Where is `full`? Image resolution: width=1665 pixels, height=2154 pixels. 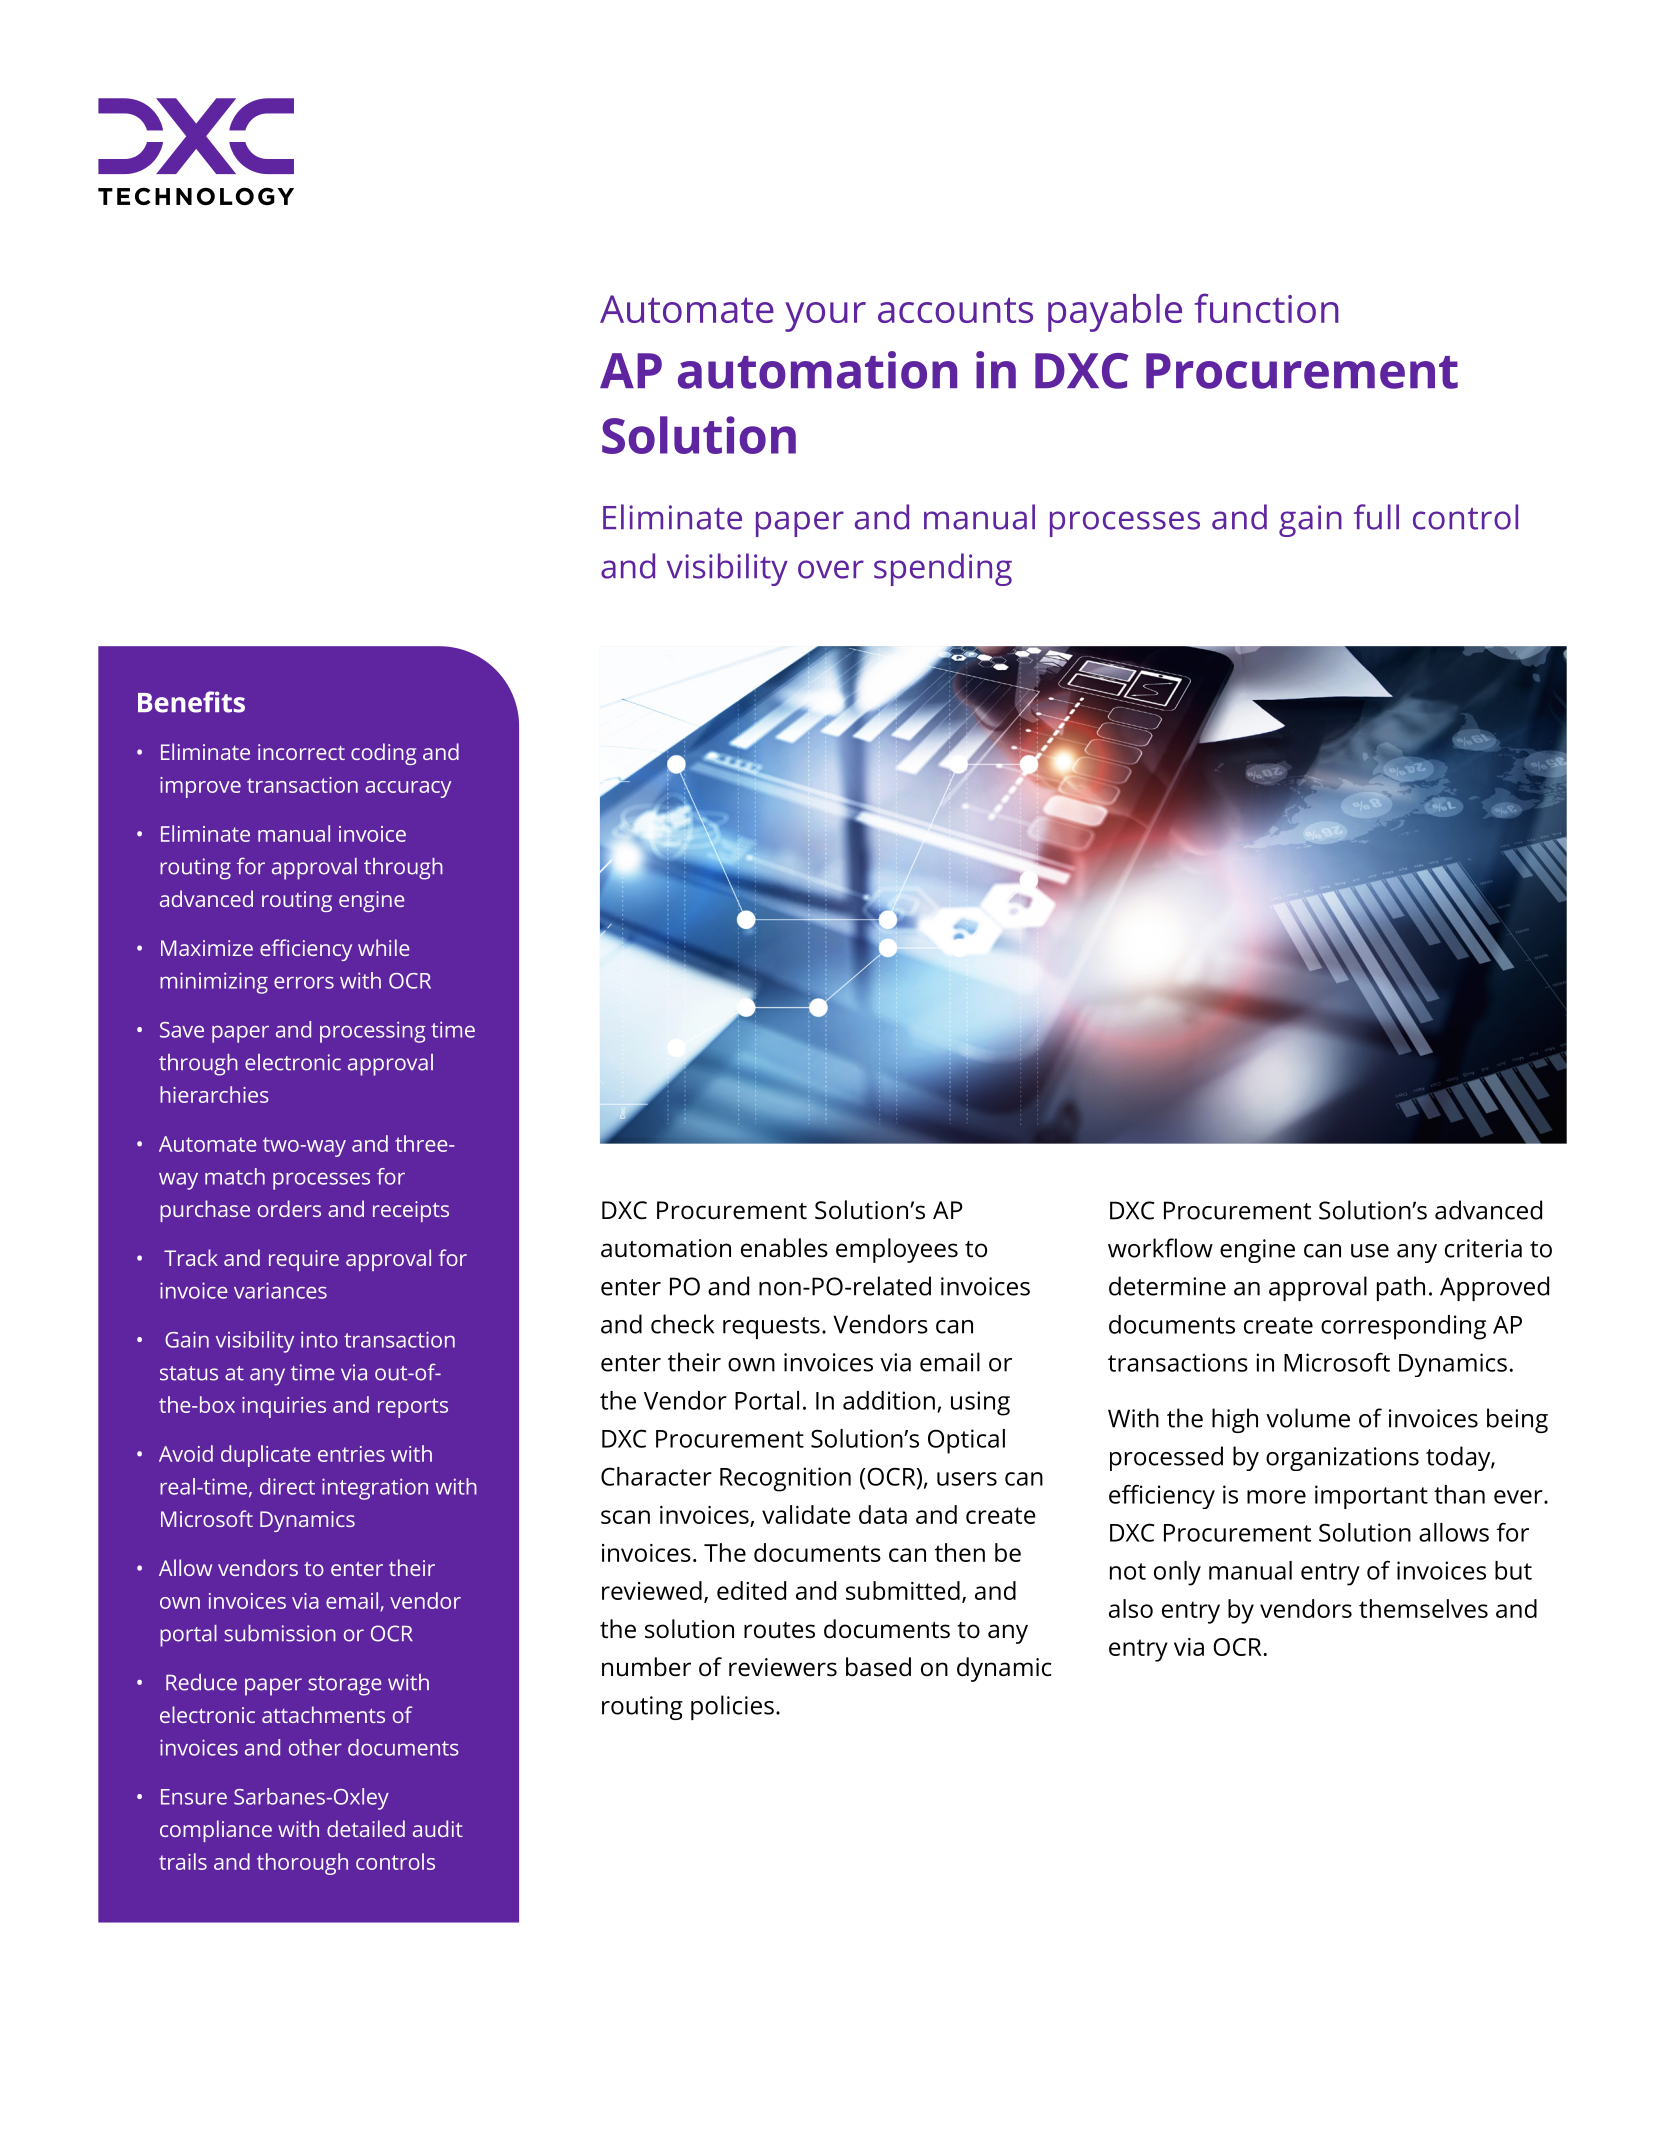 full is located at coordinates (1376, 517).
